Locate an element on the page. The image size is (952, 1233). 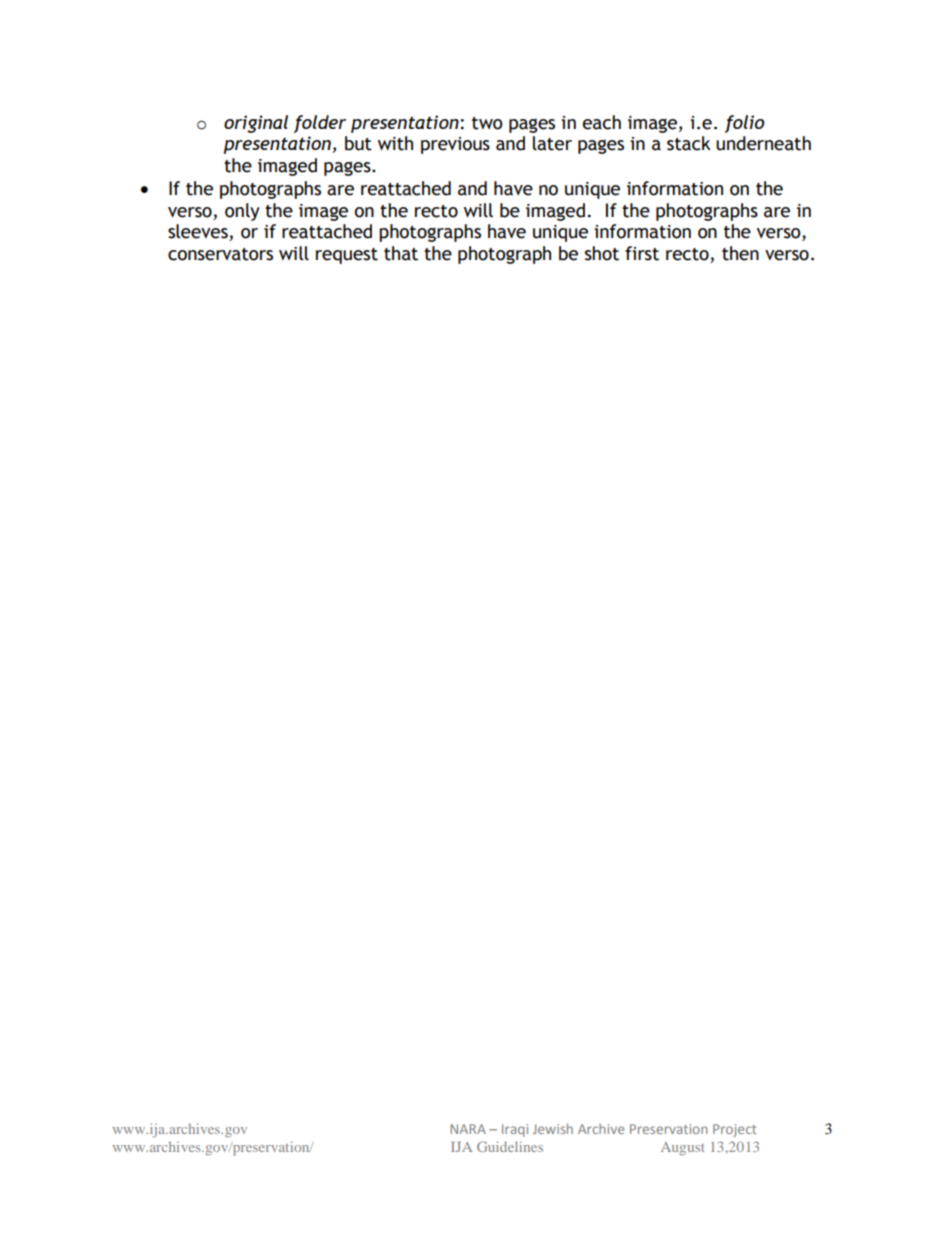
stack is located at coordinates (689, 143).
